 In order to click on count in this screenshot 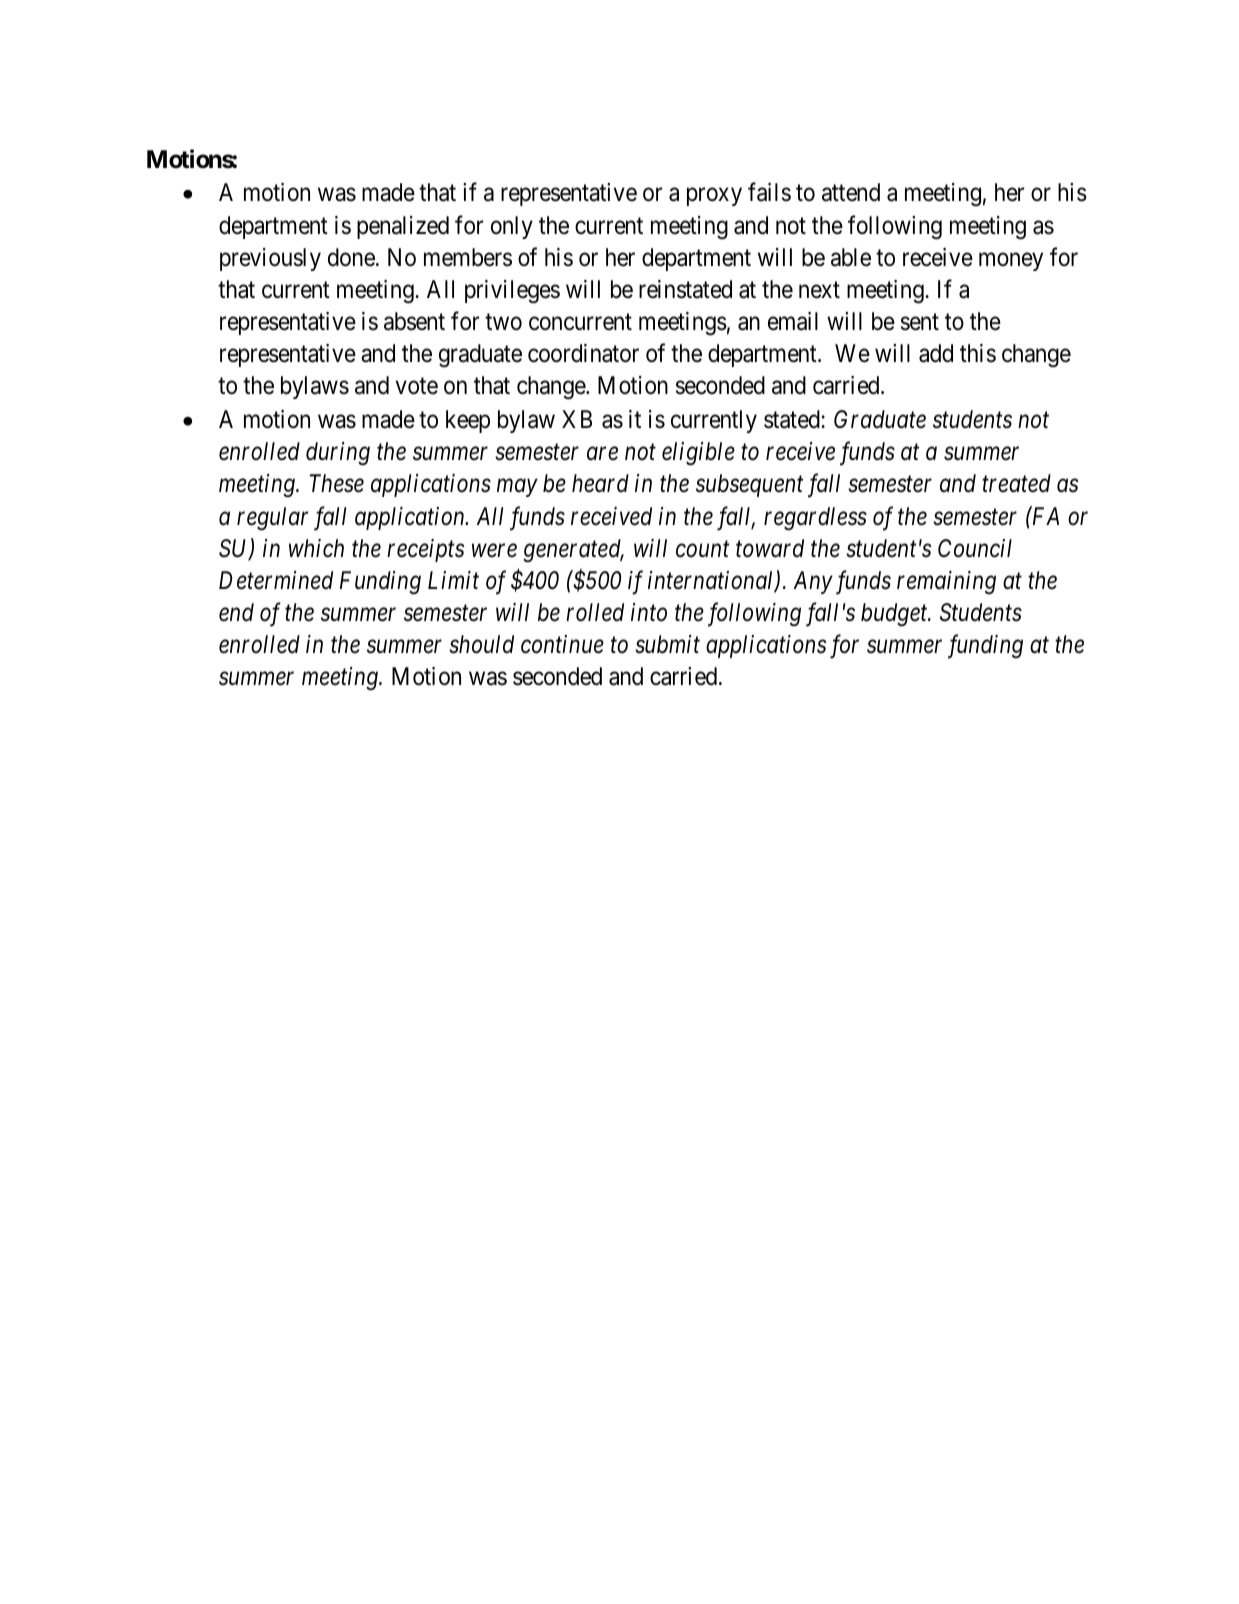, I will do `click(702, 549)`.
